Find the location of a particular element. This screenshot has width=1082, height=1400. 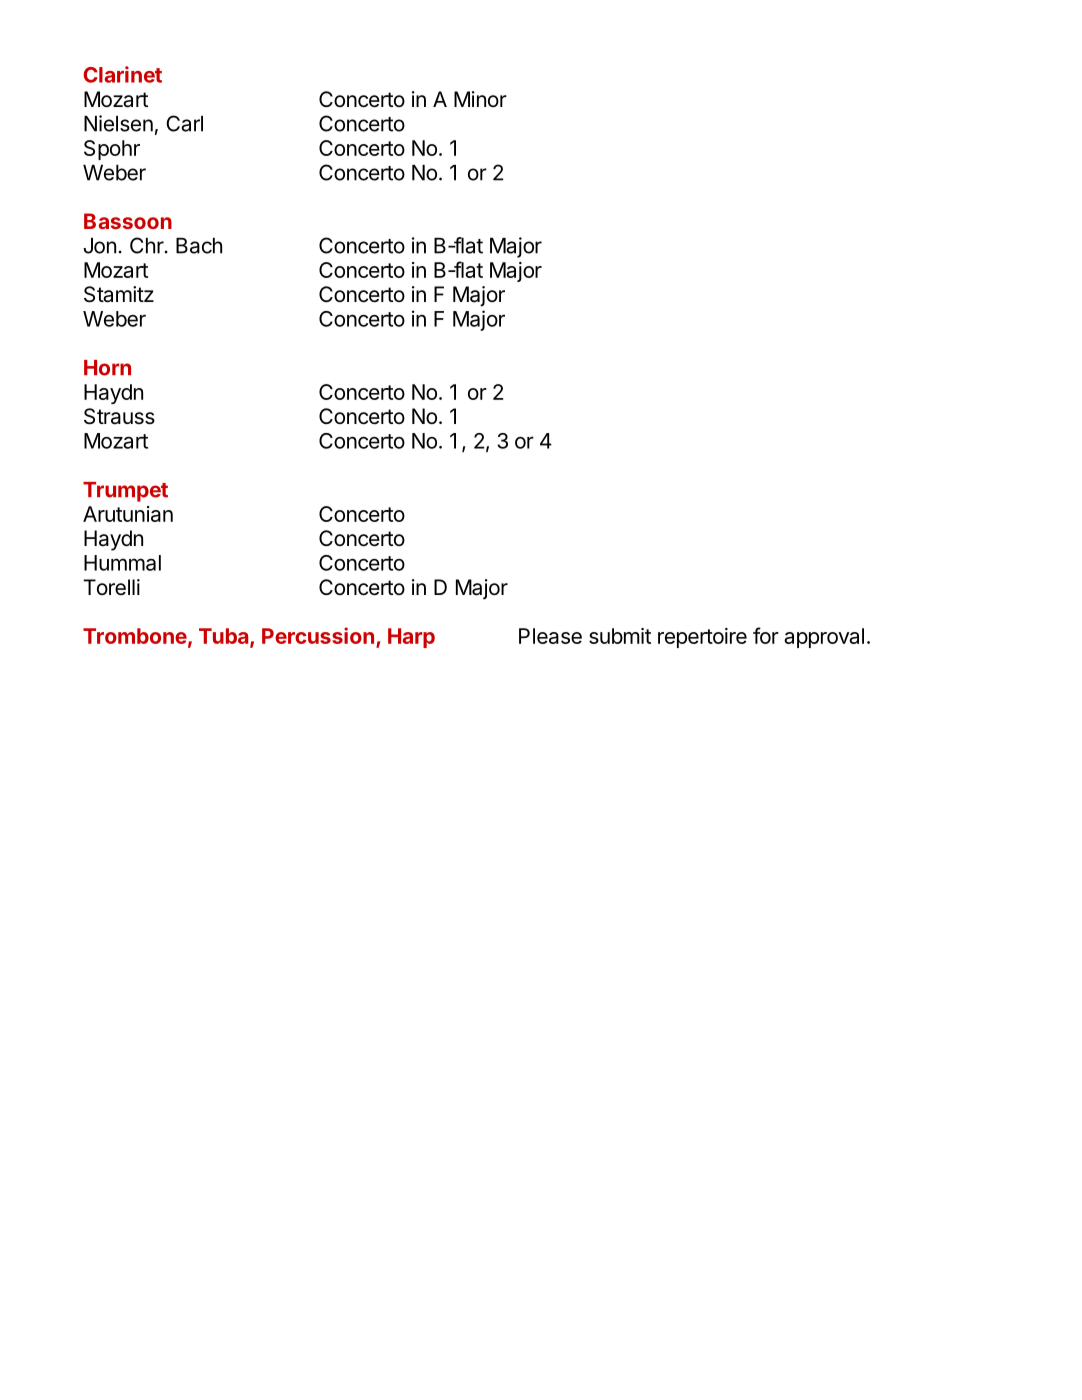

Percussion is located at coordinates (318, 635).
